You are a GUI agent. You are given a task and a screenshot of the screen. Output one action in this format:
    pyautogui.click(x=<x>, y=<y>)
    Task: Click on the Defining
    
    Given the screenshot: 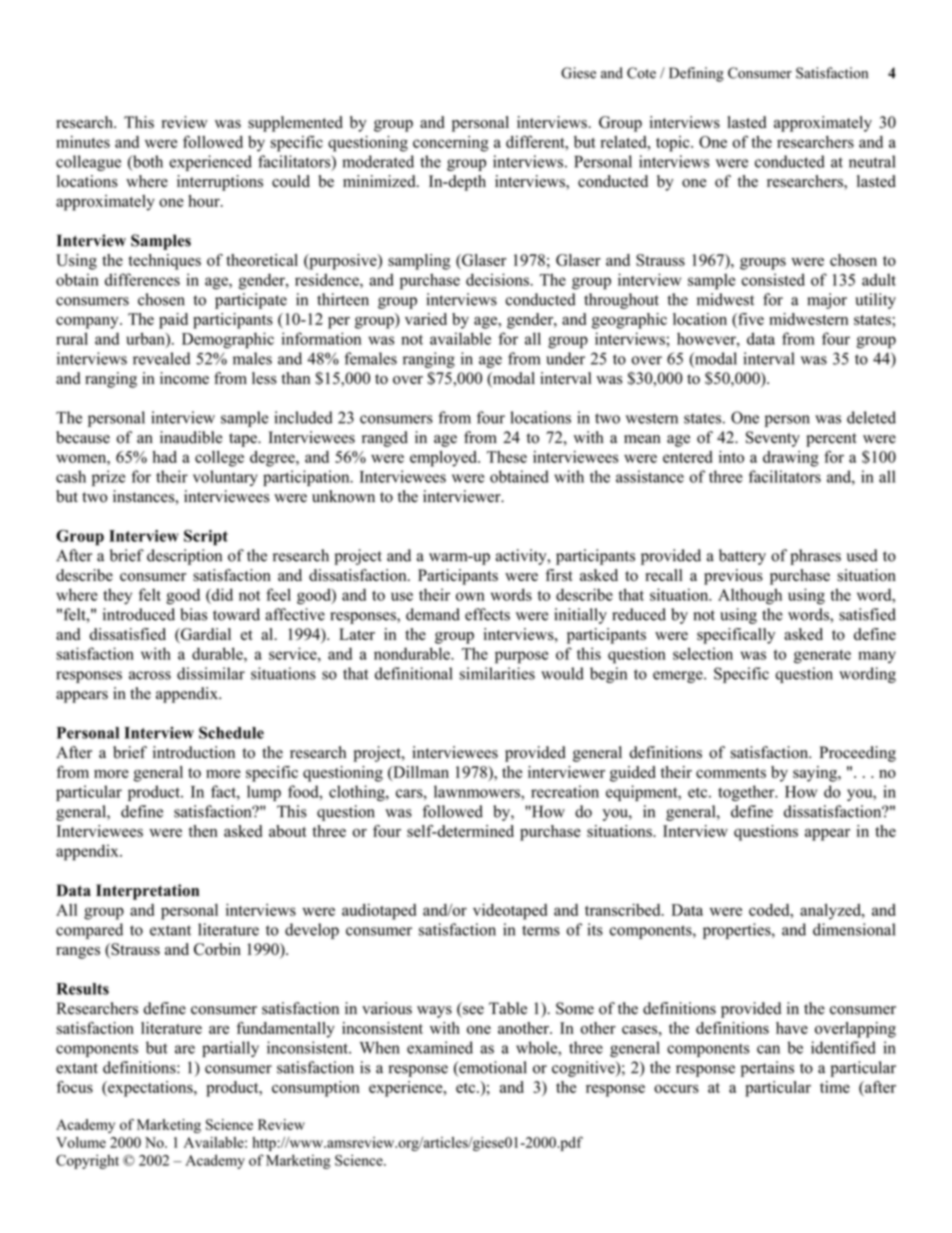 What is the action you would take?
    pyautogui.click(x=696, y=74)
